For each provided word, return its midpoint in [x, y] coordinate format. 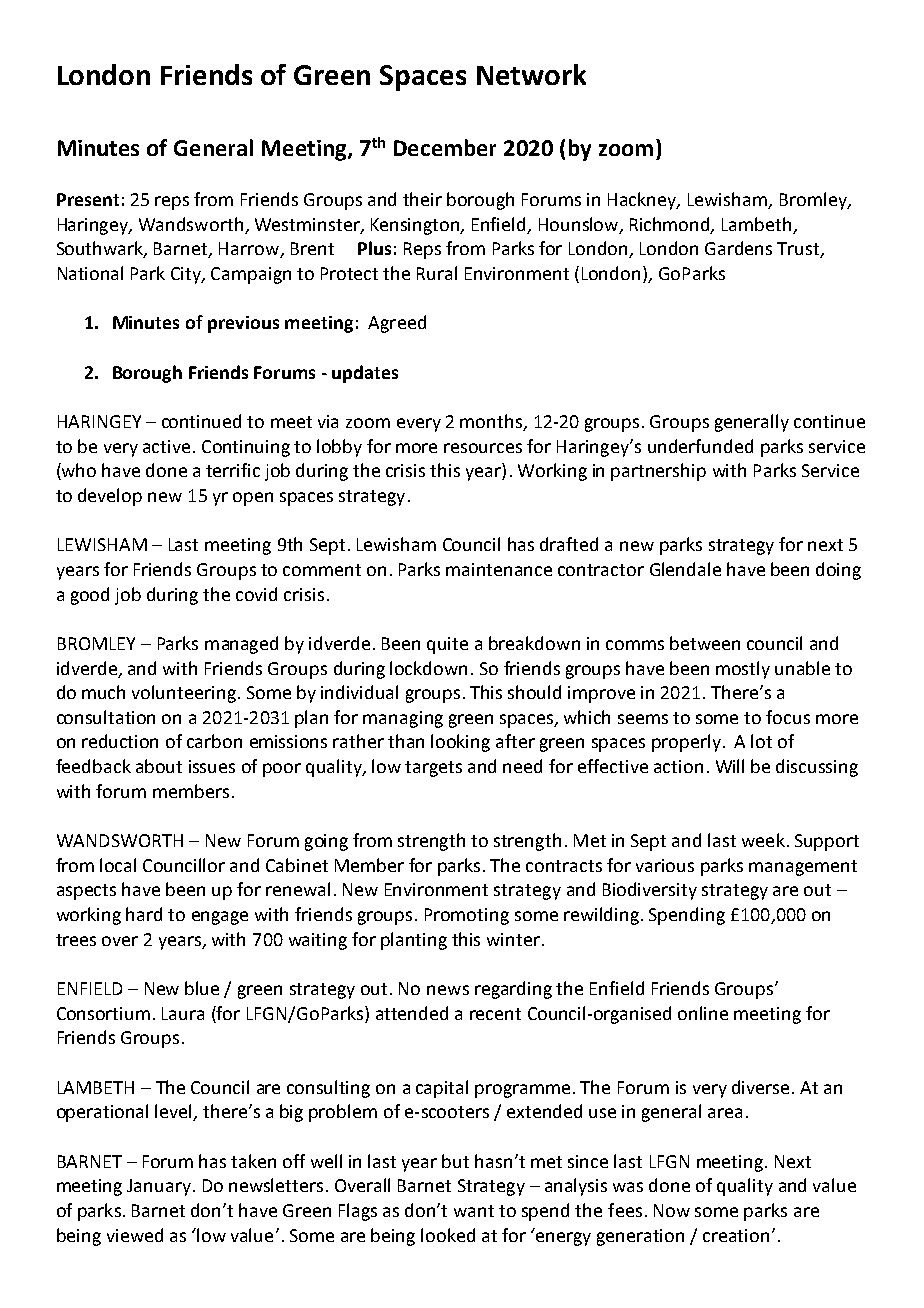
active [166, 446]
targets [433, 769]
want [474, 1211]
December [445, 147]
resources [483, 448]
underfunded [700, 446]
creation [736, 1235]
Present [88, 199]
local [118, 865]
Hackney [643, 201]
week [763, 840]
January [159, 1187]
